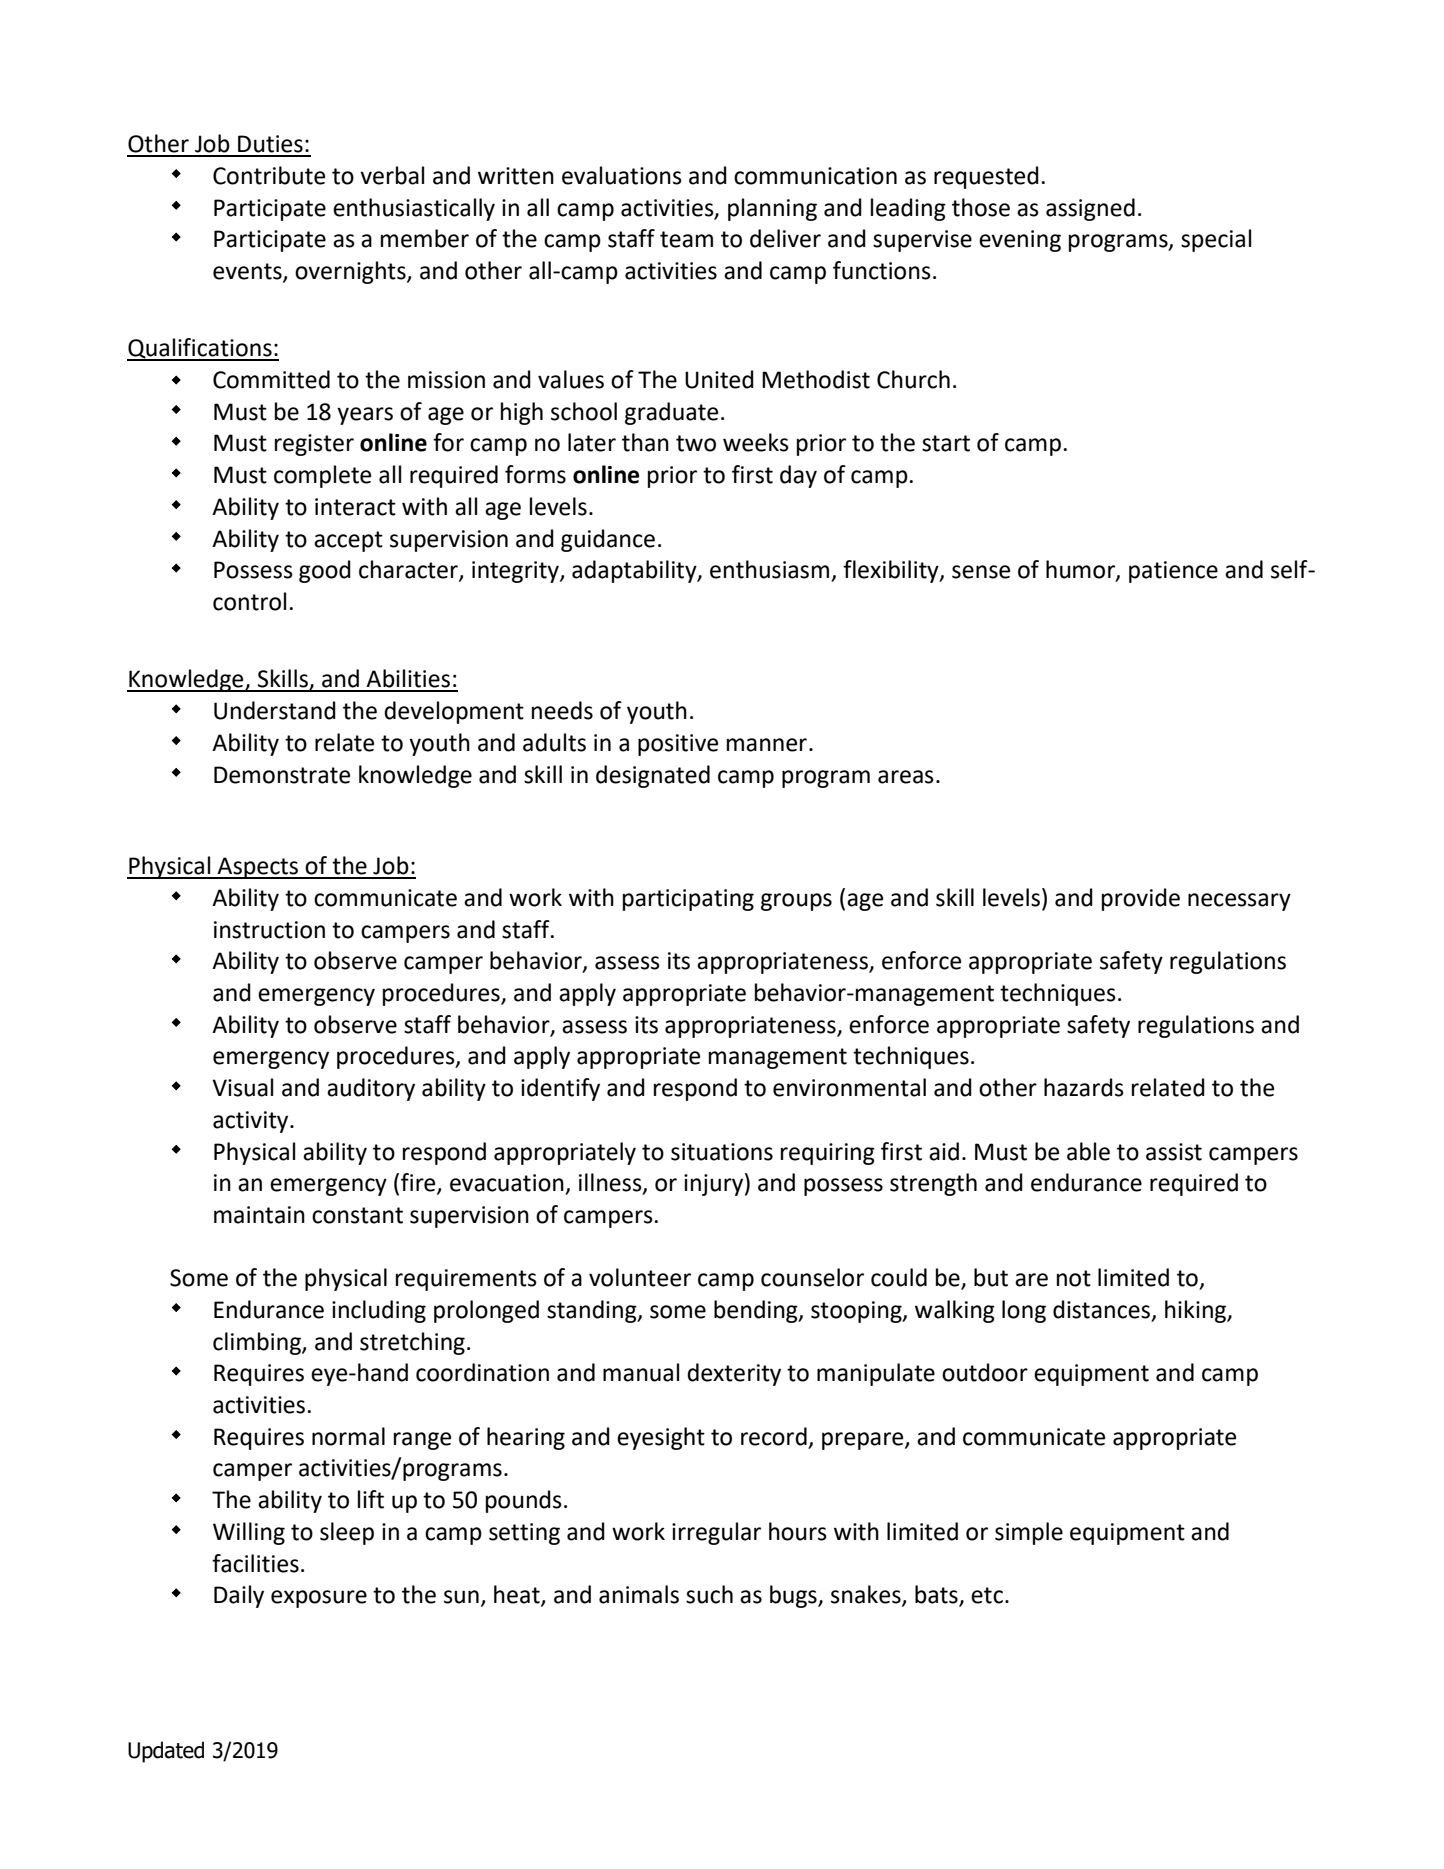 This screenshot has height=1869, width=1444. What do you see at coordinates (1090, 209) in the screenshot?
I see `assigned` at bounding box center [1090, 209].
